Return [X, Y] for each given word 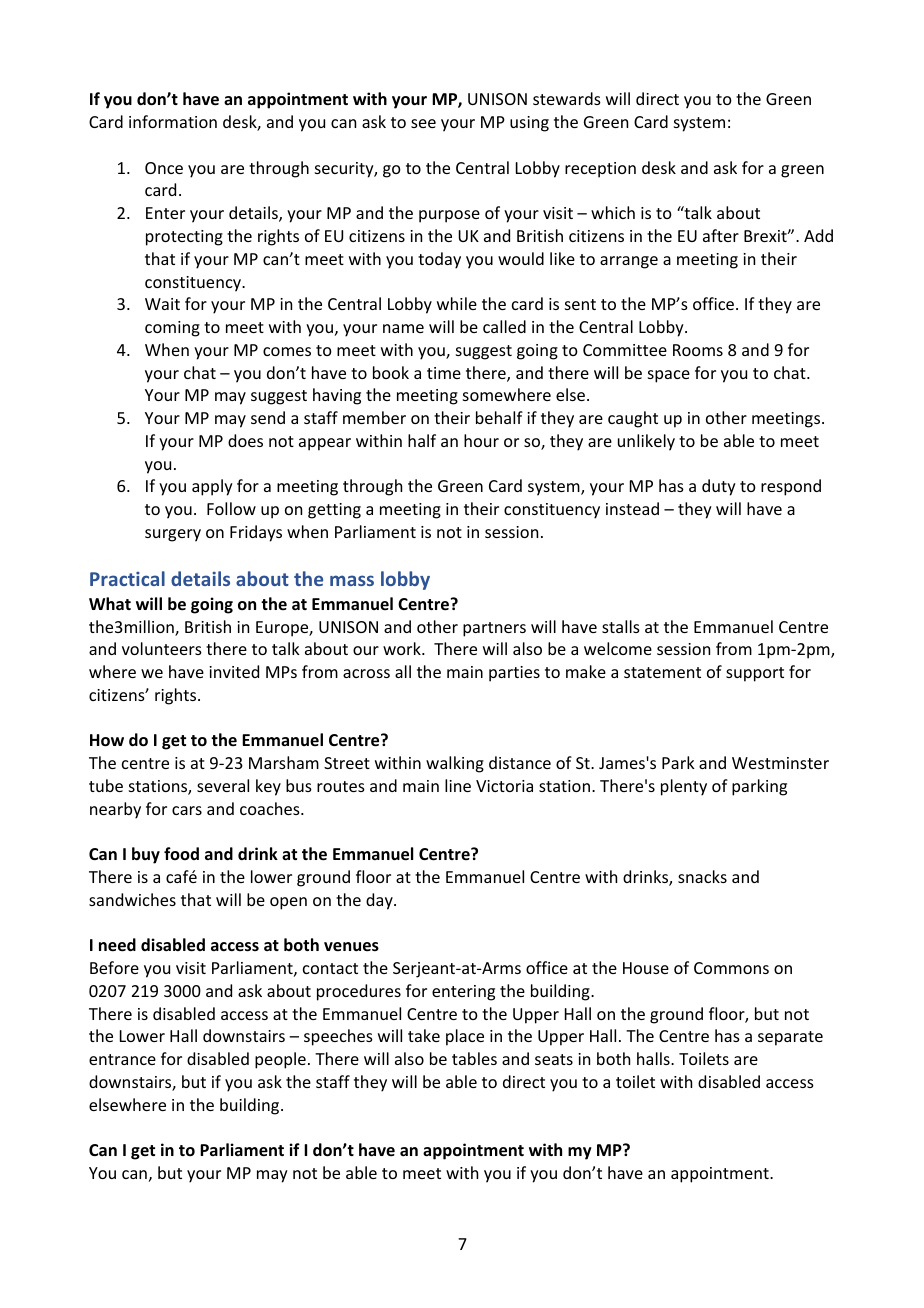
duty [719, 487]
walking [455, 764]
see [423, 123]
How [107, 740]
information [173, 121]
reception [600, 170]
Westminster [780, 763]
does [245, 440]
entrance [122, 1059]
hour [481, 440]
